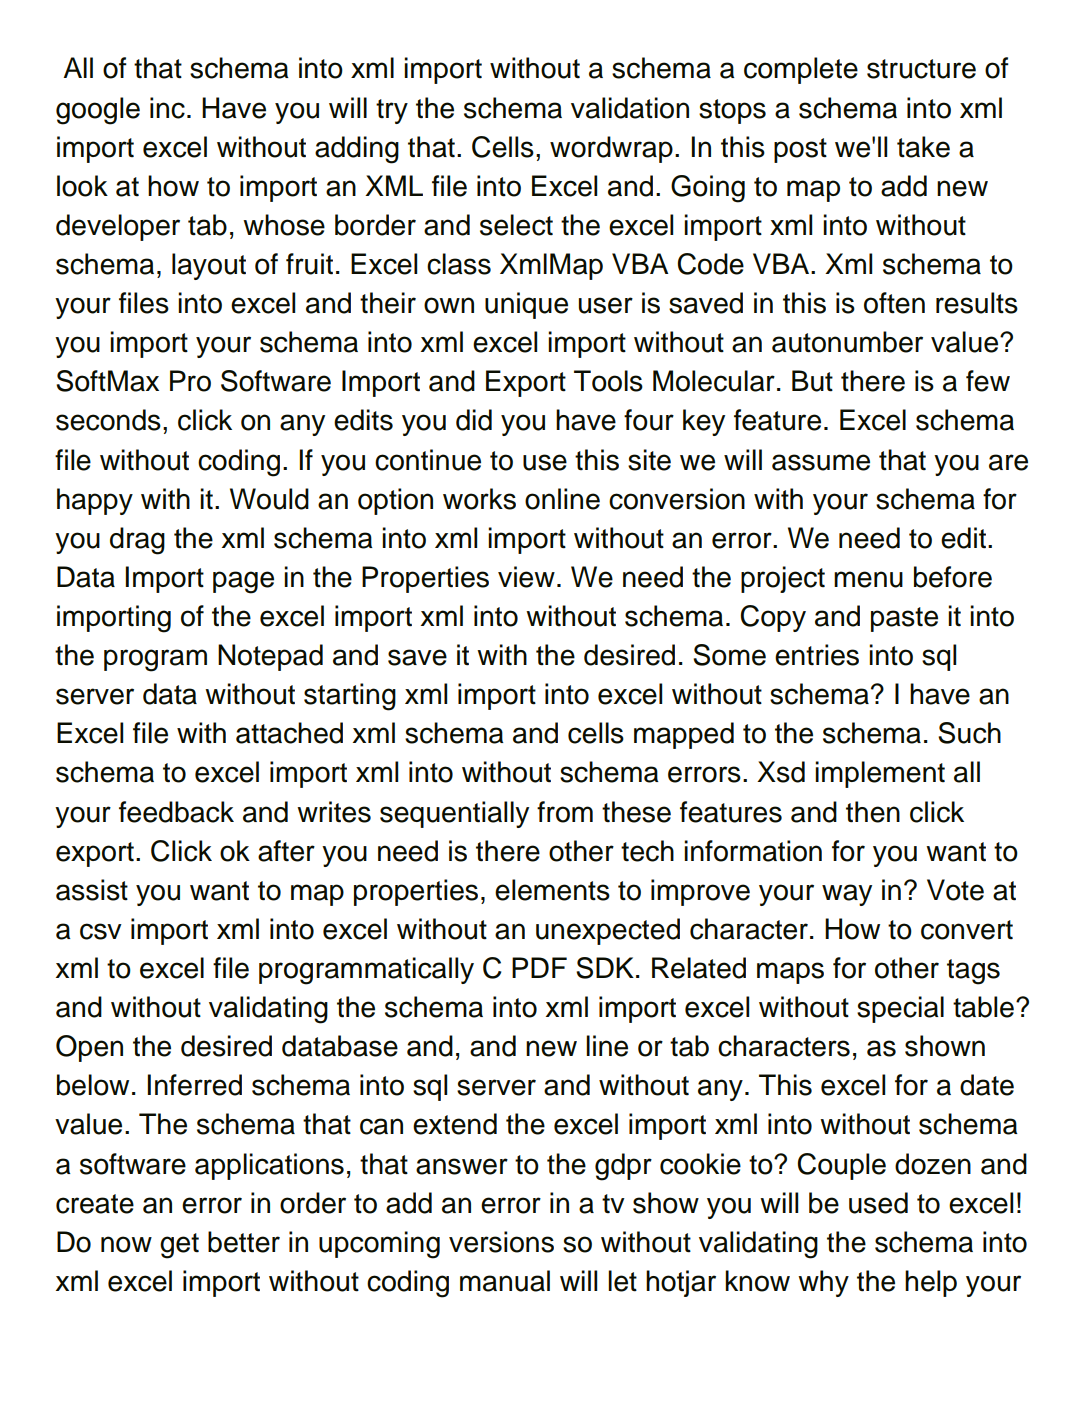  Describe the element at coordinates (812, 381) in the document. I see `But` at that location.
